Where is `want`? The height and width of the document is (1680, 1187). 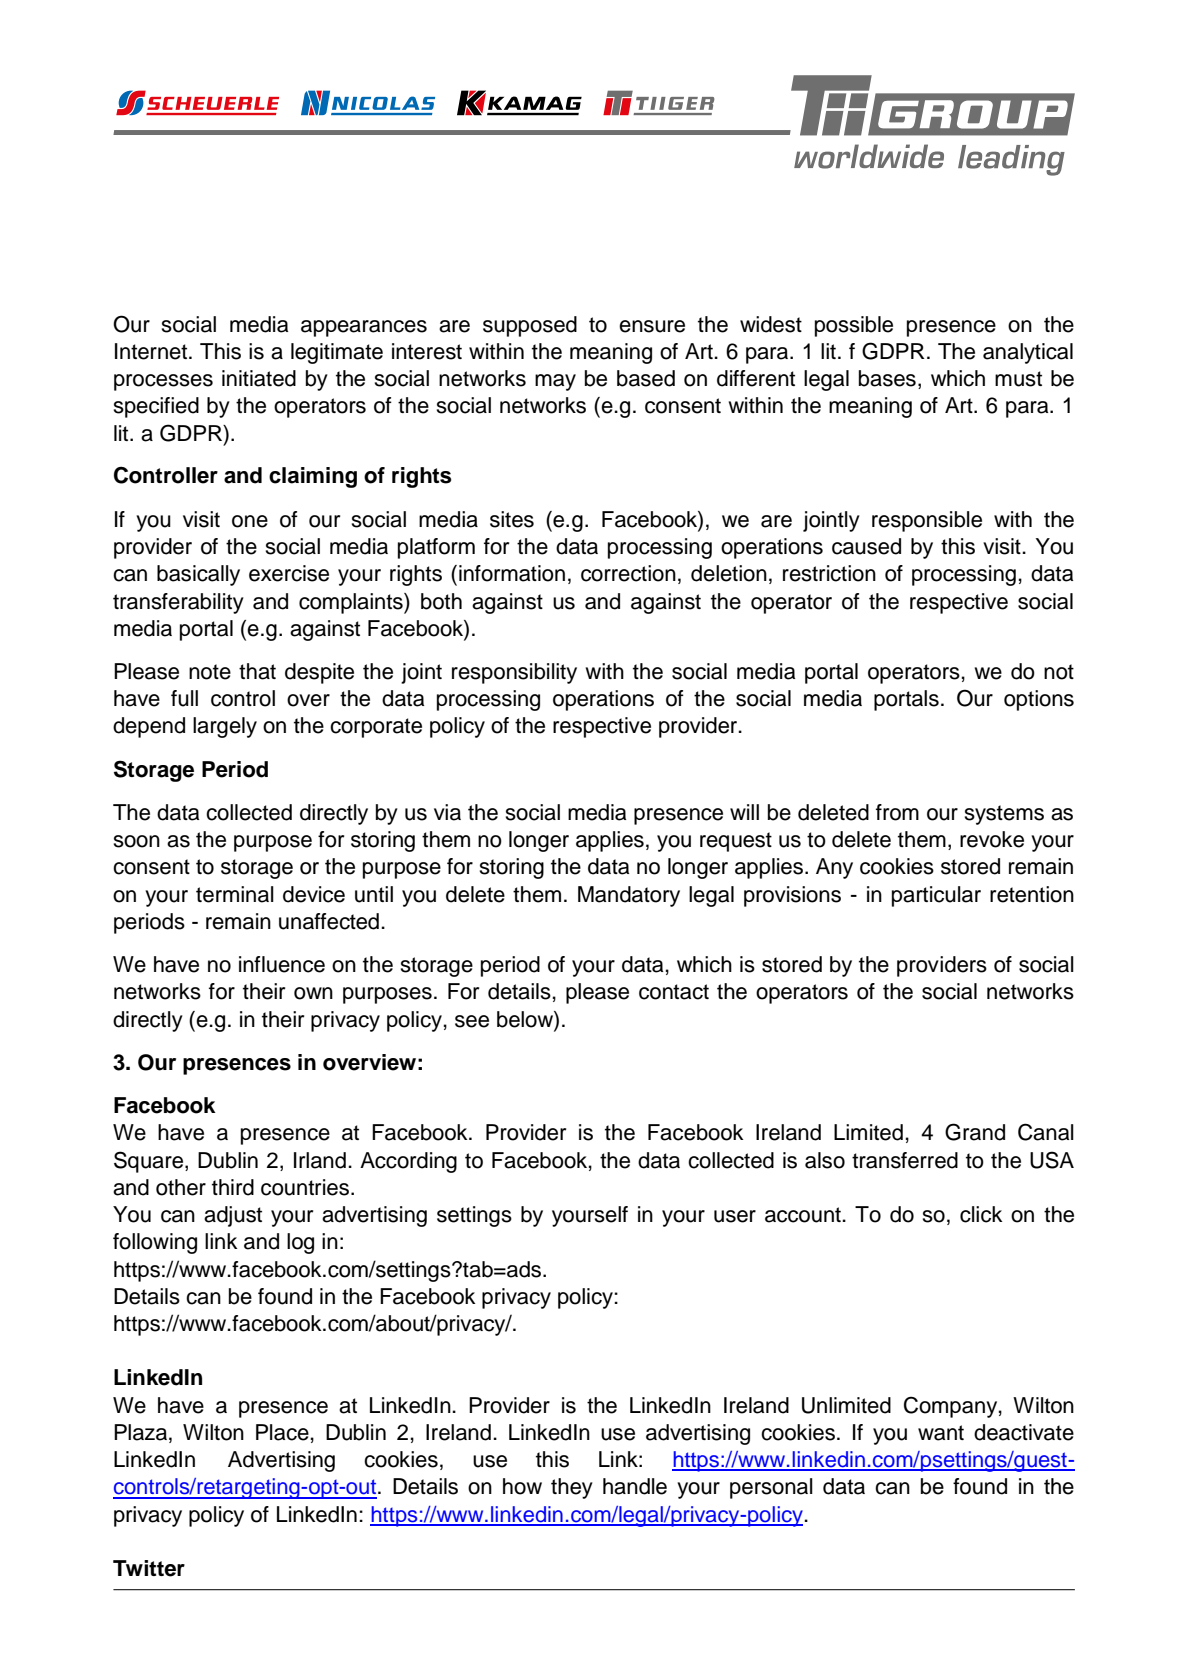
want is located at coordinates (941, 1433).
